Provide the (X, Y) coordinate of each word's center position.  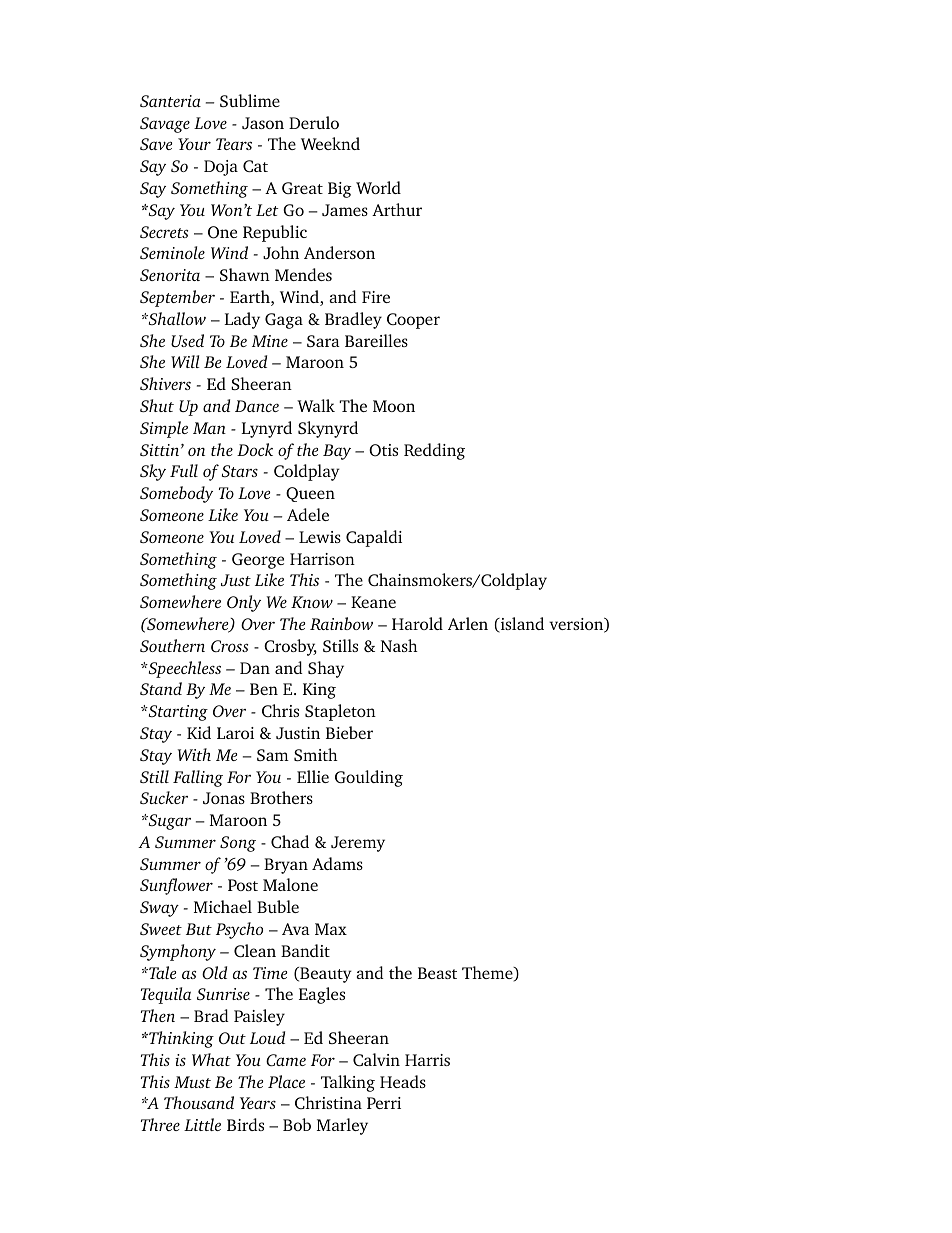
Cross (229, 646)
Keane (373, 602)
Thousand (199, 1102)
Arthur (397, 209)
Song (238, 844)
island (521, 625)
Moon (394, 406)
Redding (434, 451)
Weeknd (330, 143)
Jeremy (358, 844)
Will (185, 361)
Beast (437, 973)
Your (194, 144)
